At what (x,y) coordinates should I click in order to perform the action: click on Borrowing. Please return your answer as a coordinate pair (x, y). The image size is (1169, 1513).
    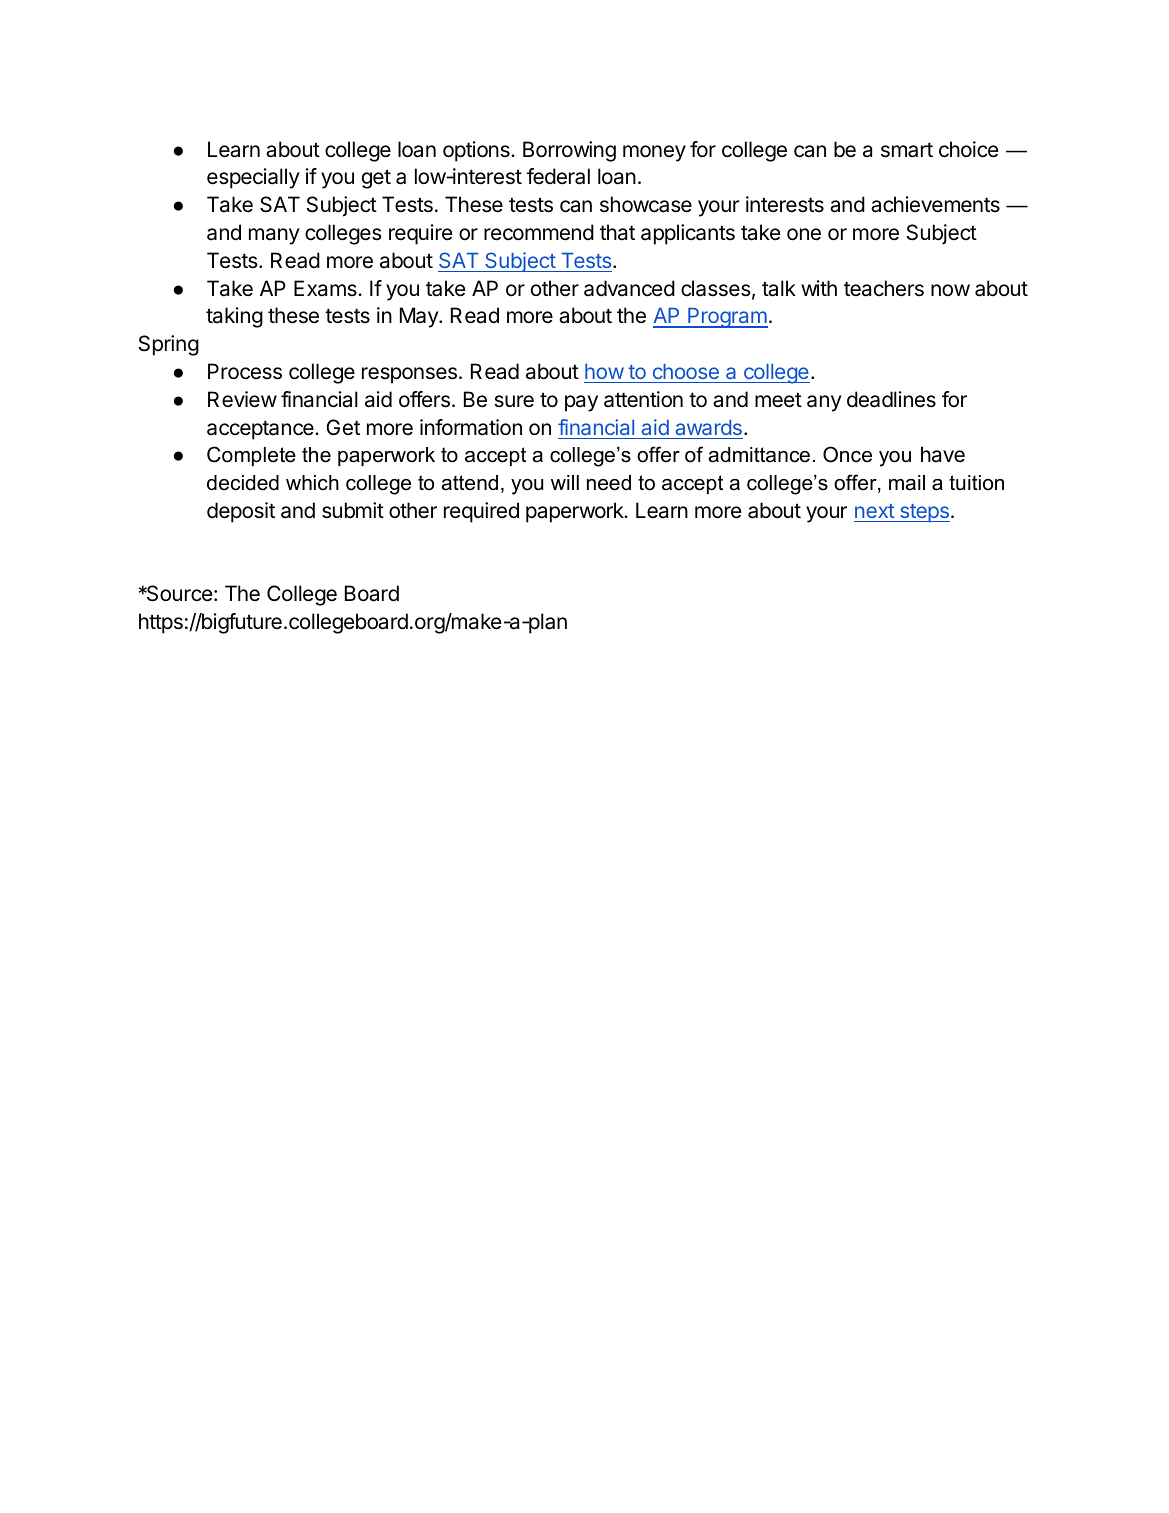
    Looking at the image, I should click on (569, 151).
